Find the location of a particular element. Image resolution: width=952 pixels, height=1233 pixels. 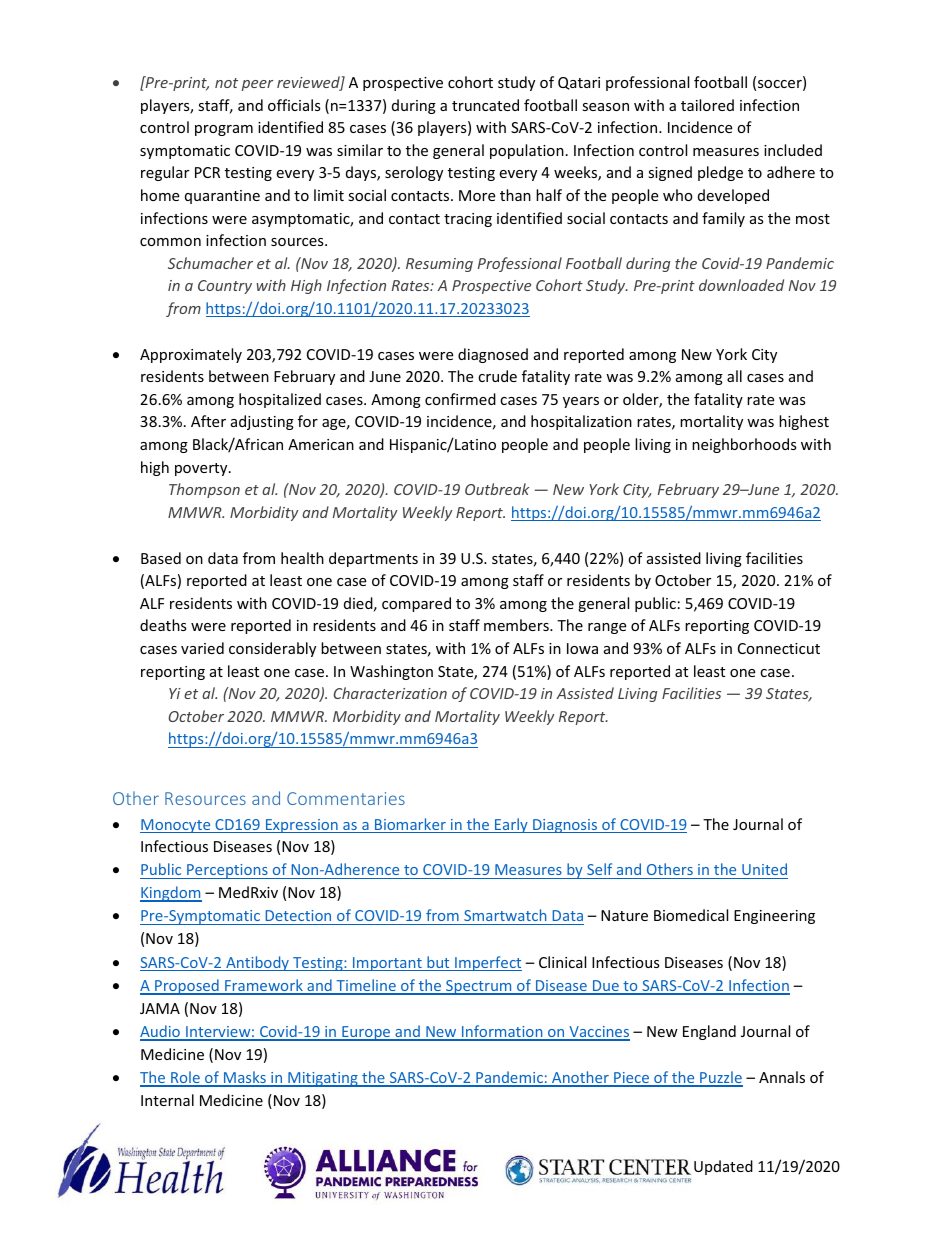

considerably is located at coordinates (272, 649).
